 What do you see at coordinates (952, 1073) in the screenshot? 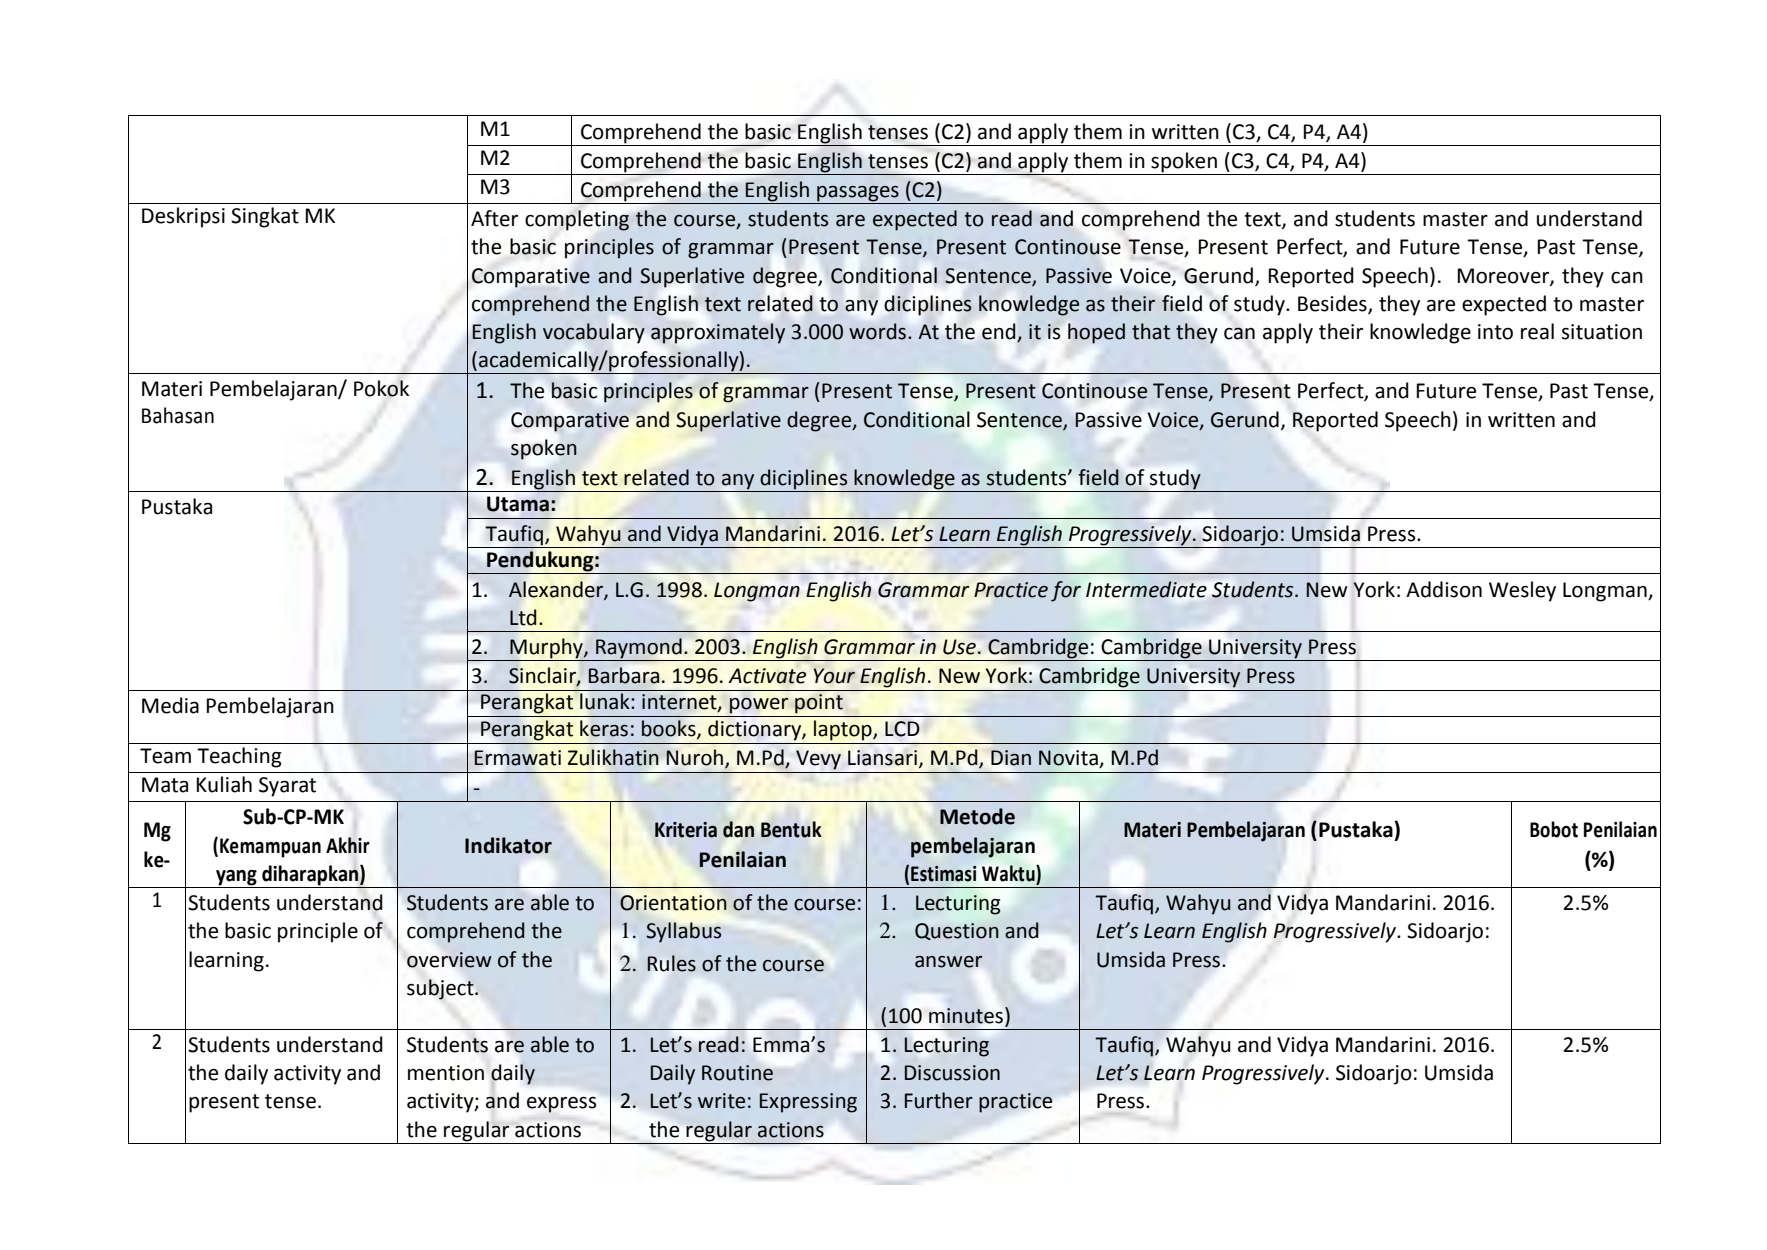
I see `Discussion` at bounding box center [952, 1073].
